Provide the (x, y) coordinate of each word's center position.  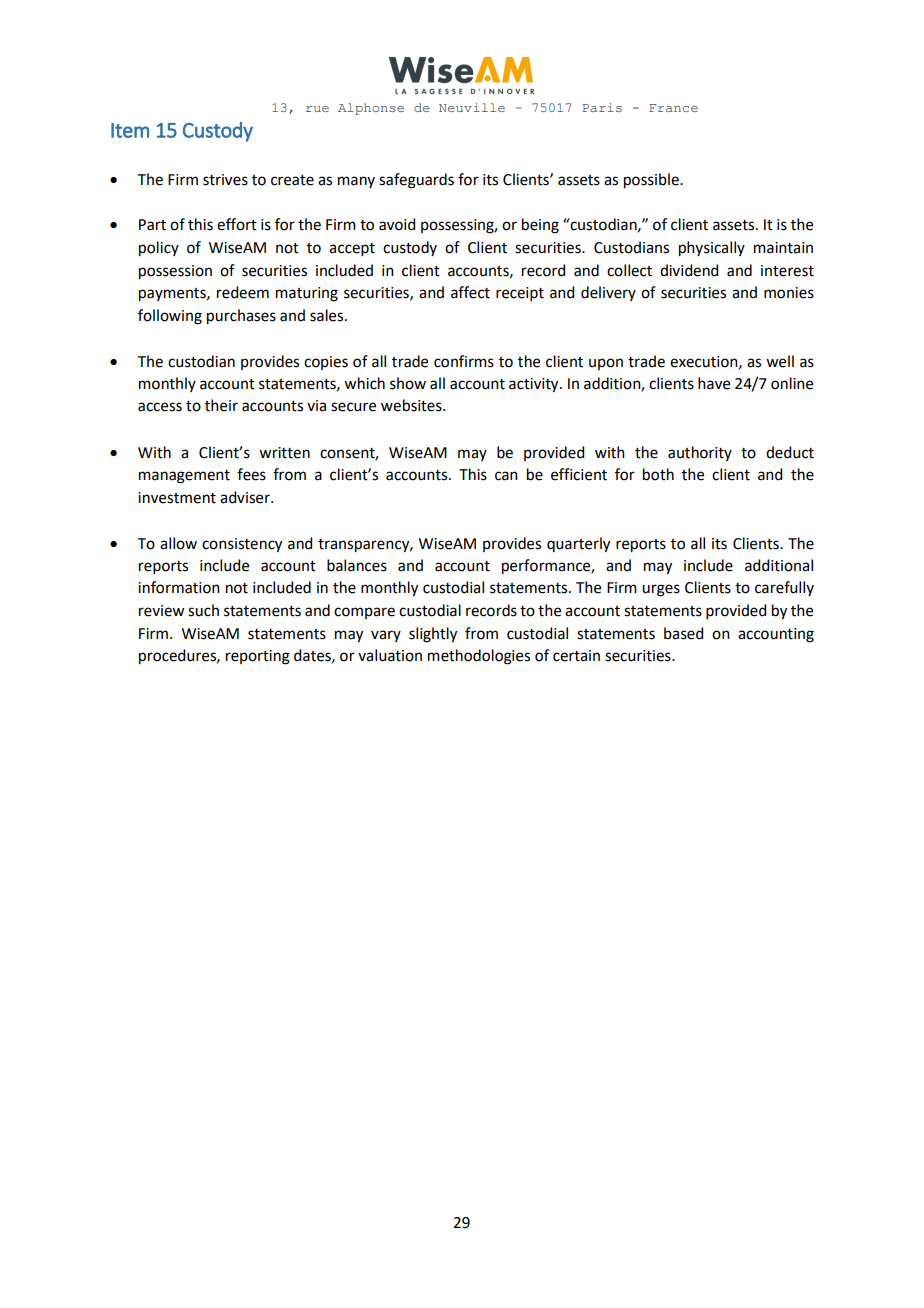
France (673, 108)
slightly (433, 635)
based (683, 633)
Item (130, 130)
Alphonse (371, 109)
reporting (258, 657)
